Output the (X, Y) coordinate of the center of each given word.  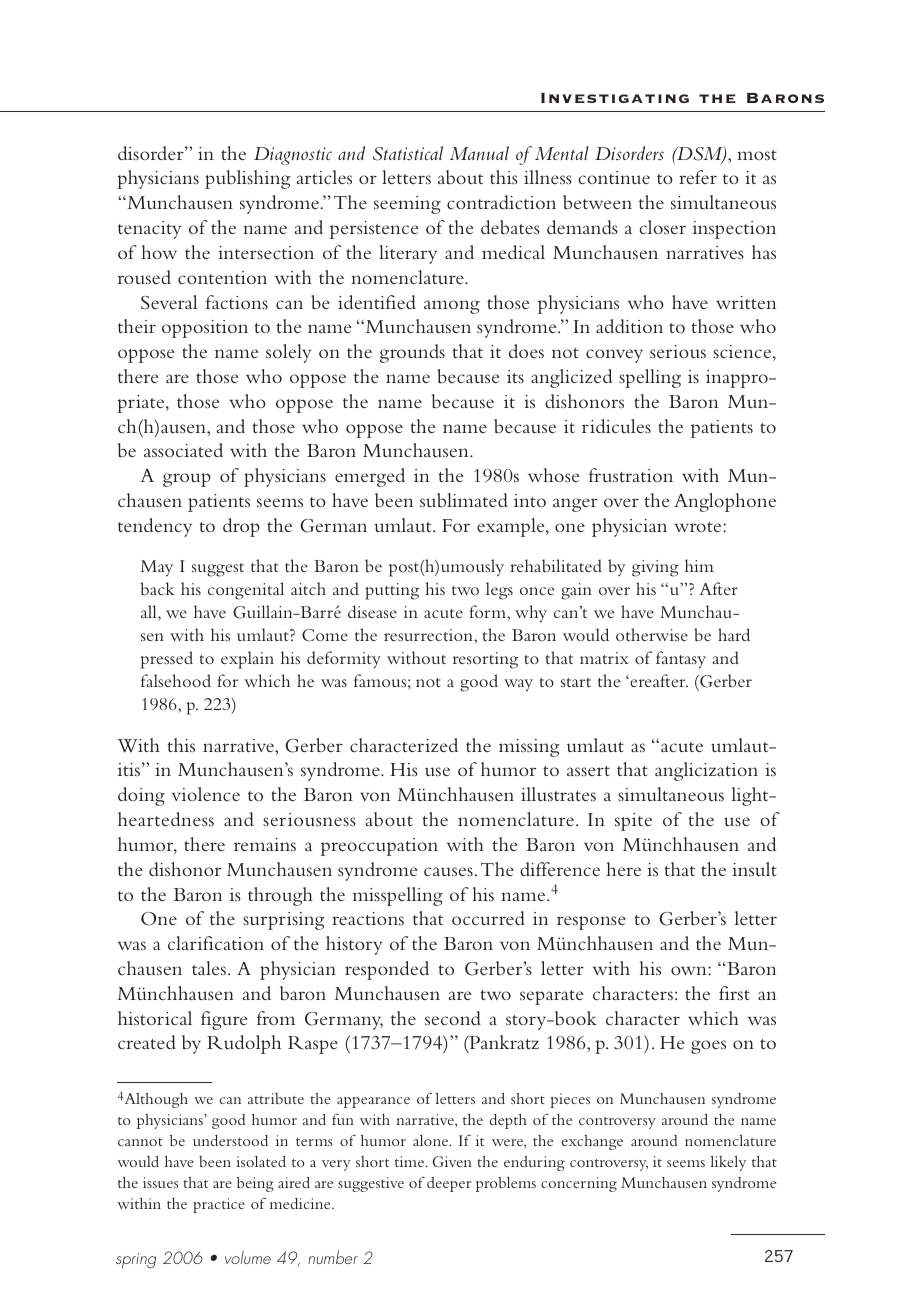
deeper (449, 1184)
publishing (247, 179)
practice (219, 1205)
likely (728, 1163)
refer (698, 177)
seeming (407, 205)
